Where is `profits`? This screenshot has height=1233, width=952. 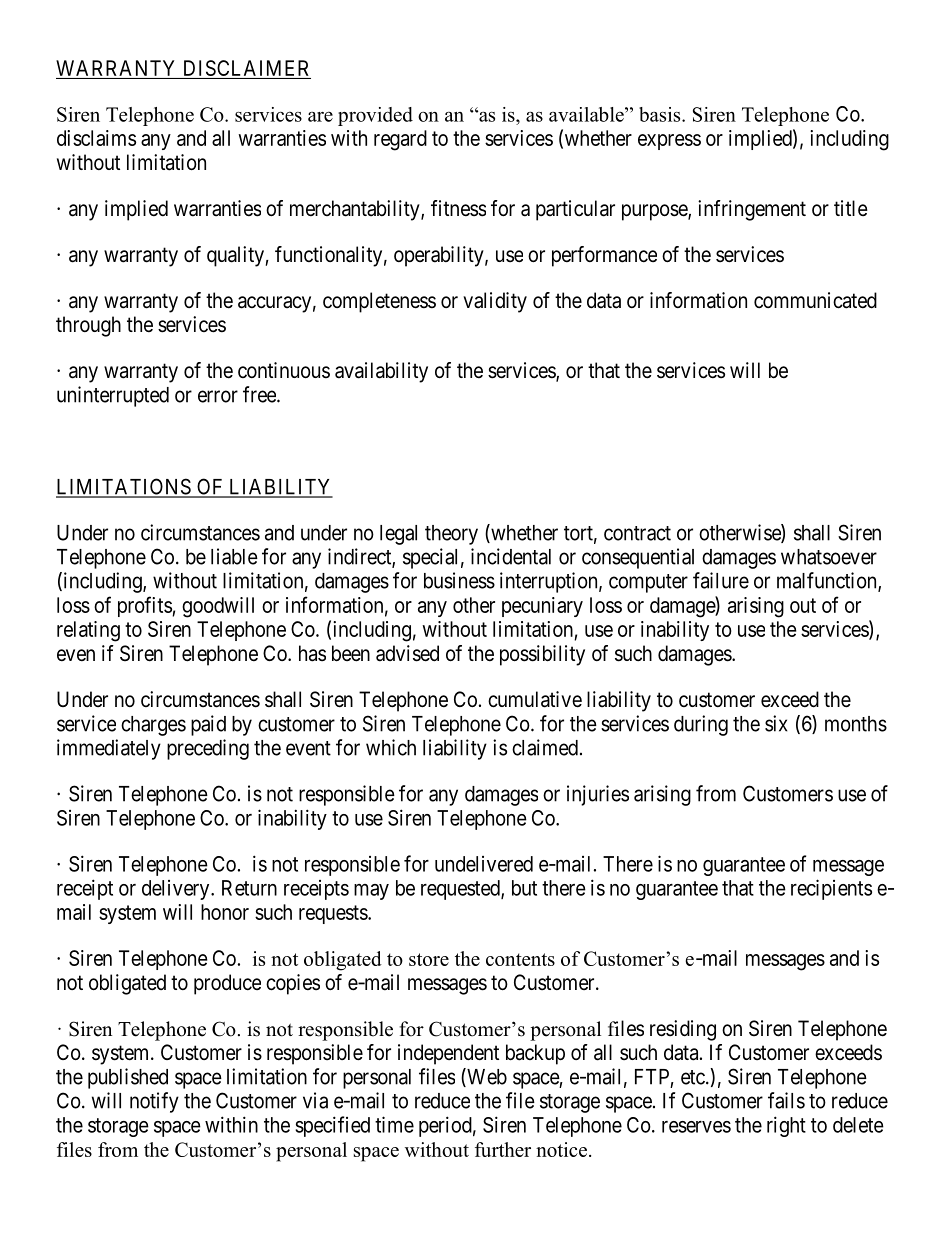 profits is located at coordinates (145, 606).
